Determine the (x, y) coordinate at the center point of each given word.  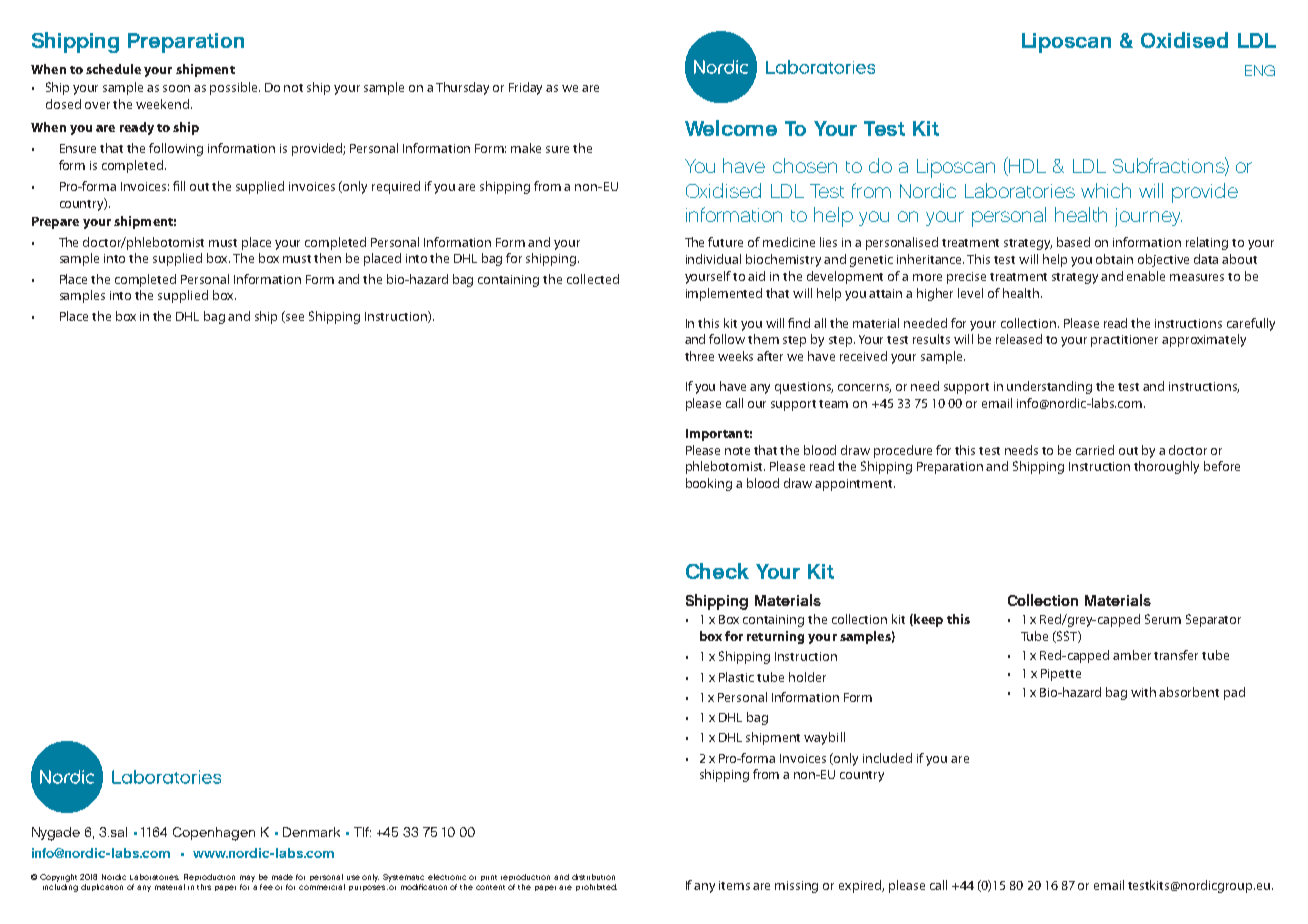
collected (593, 279)
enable (1146, 276)
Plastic (736, 677)
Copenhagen (214, 834)
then (327, 258)
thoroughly (1166, 467)
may (247, 878)
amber (1132, 655)
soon (176, 88)
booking (709, 484)
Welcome (731, 128)
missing (796, 887)
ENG (1260, 70)
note (737, 451)
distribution (593, 877)
